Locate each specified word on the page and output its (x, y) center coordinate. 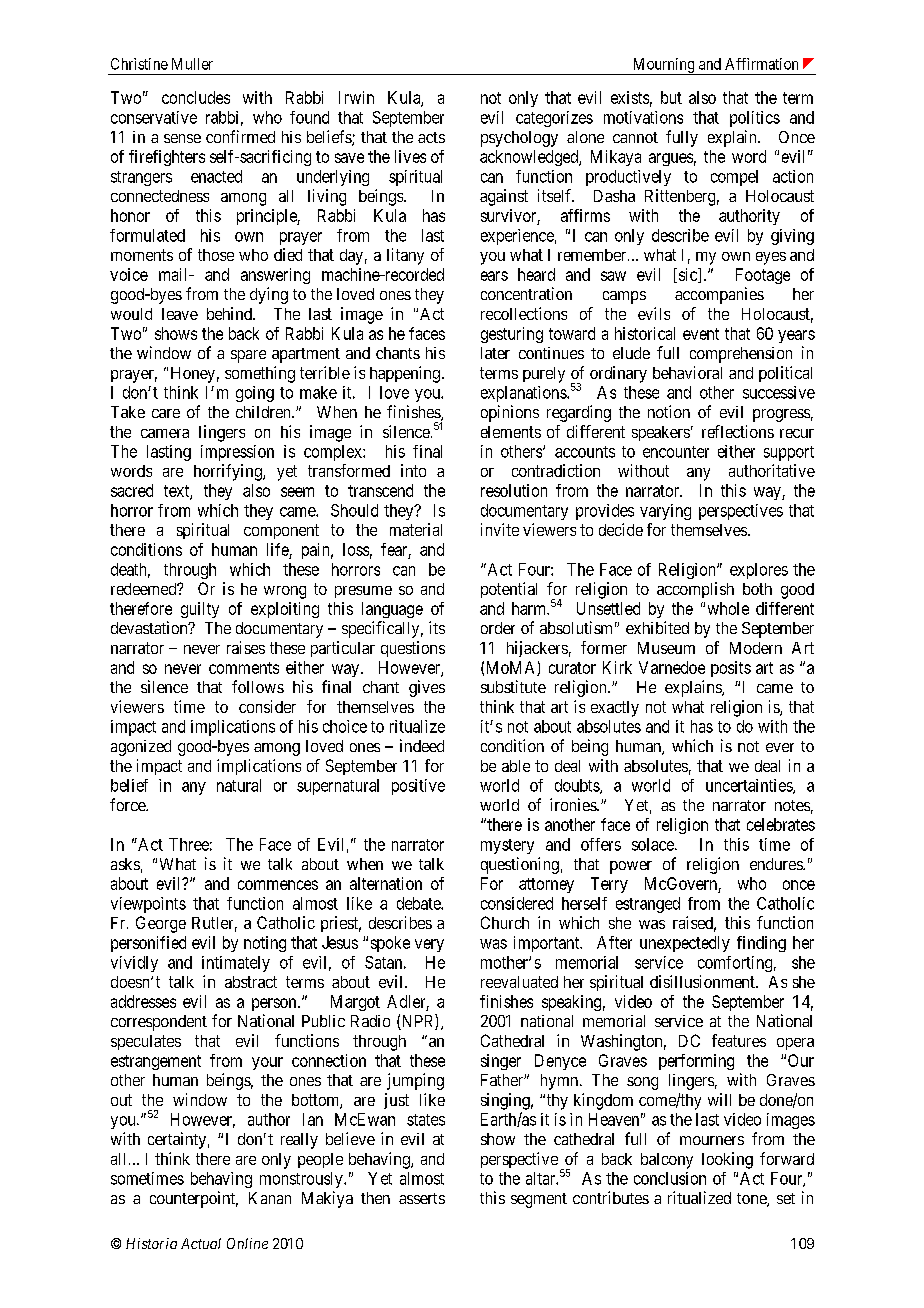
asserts (422, 1198)
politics (755, 119)
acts (431, 137)
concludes (196, 97)
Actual (201, 1243)
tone (752, 1200)
